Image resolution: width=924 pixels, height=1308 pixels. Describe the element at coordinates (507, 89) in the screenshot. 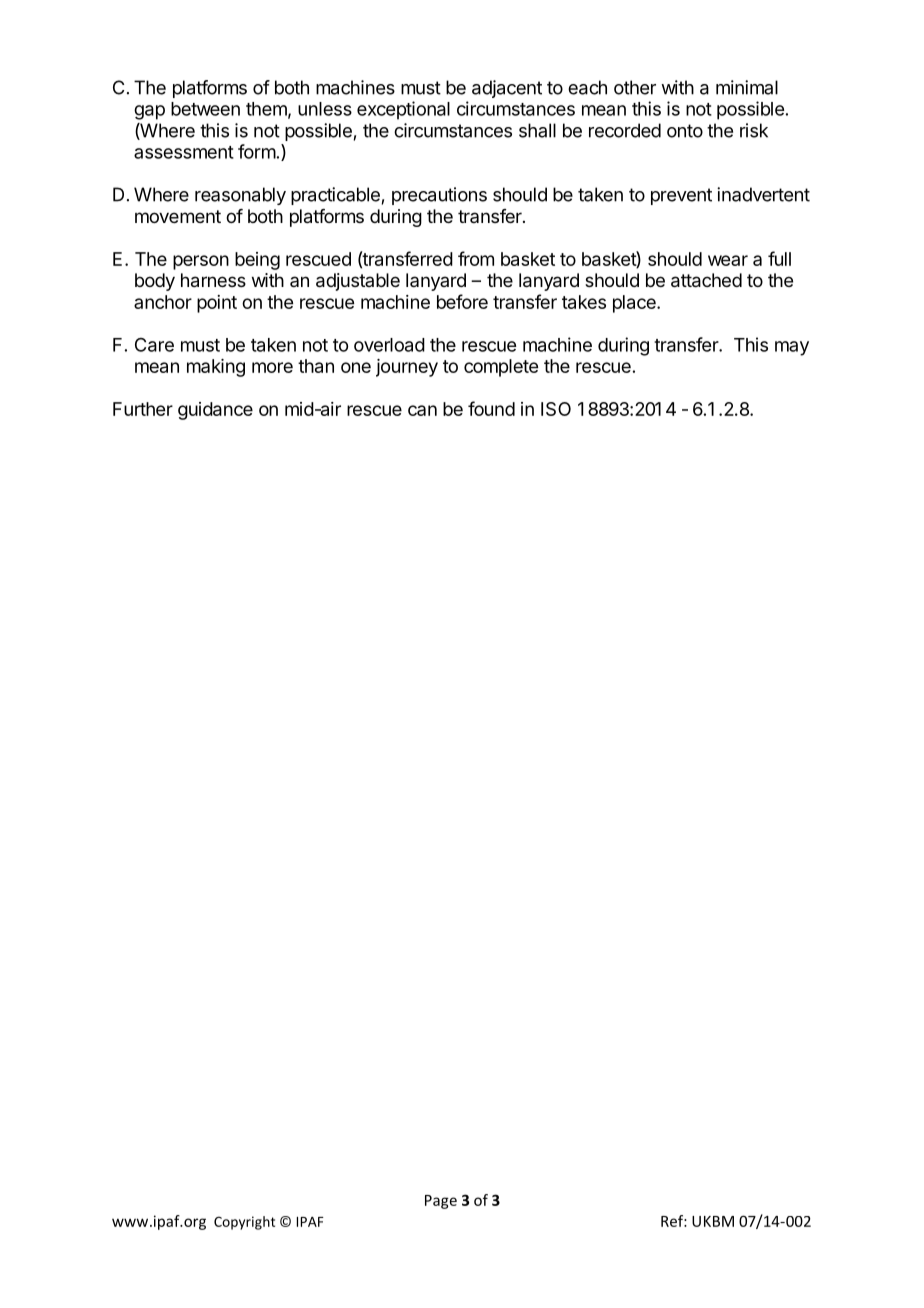

I see `adjacent` at that location.
